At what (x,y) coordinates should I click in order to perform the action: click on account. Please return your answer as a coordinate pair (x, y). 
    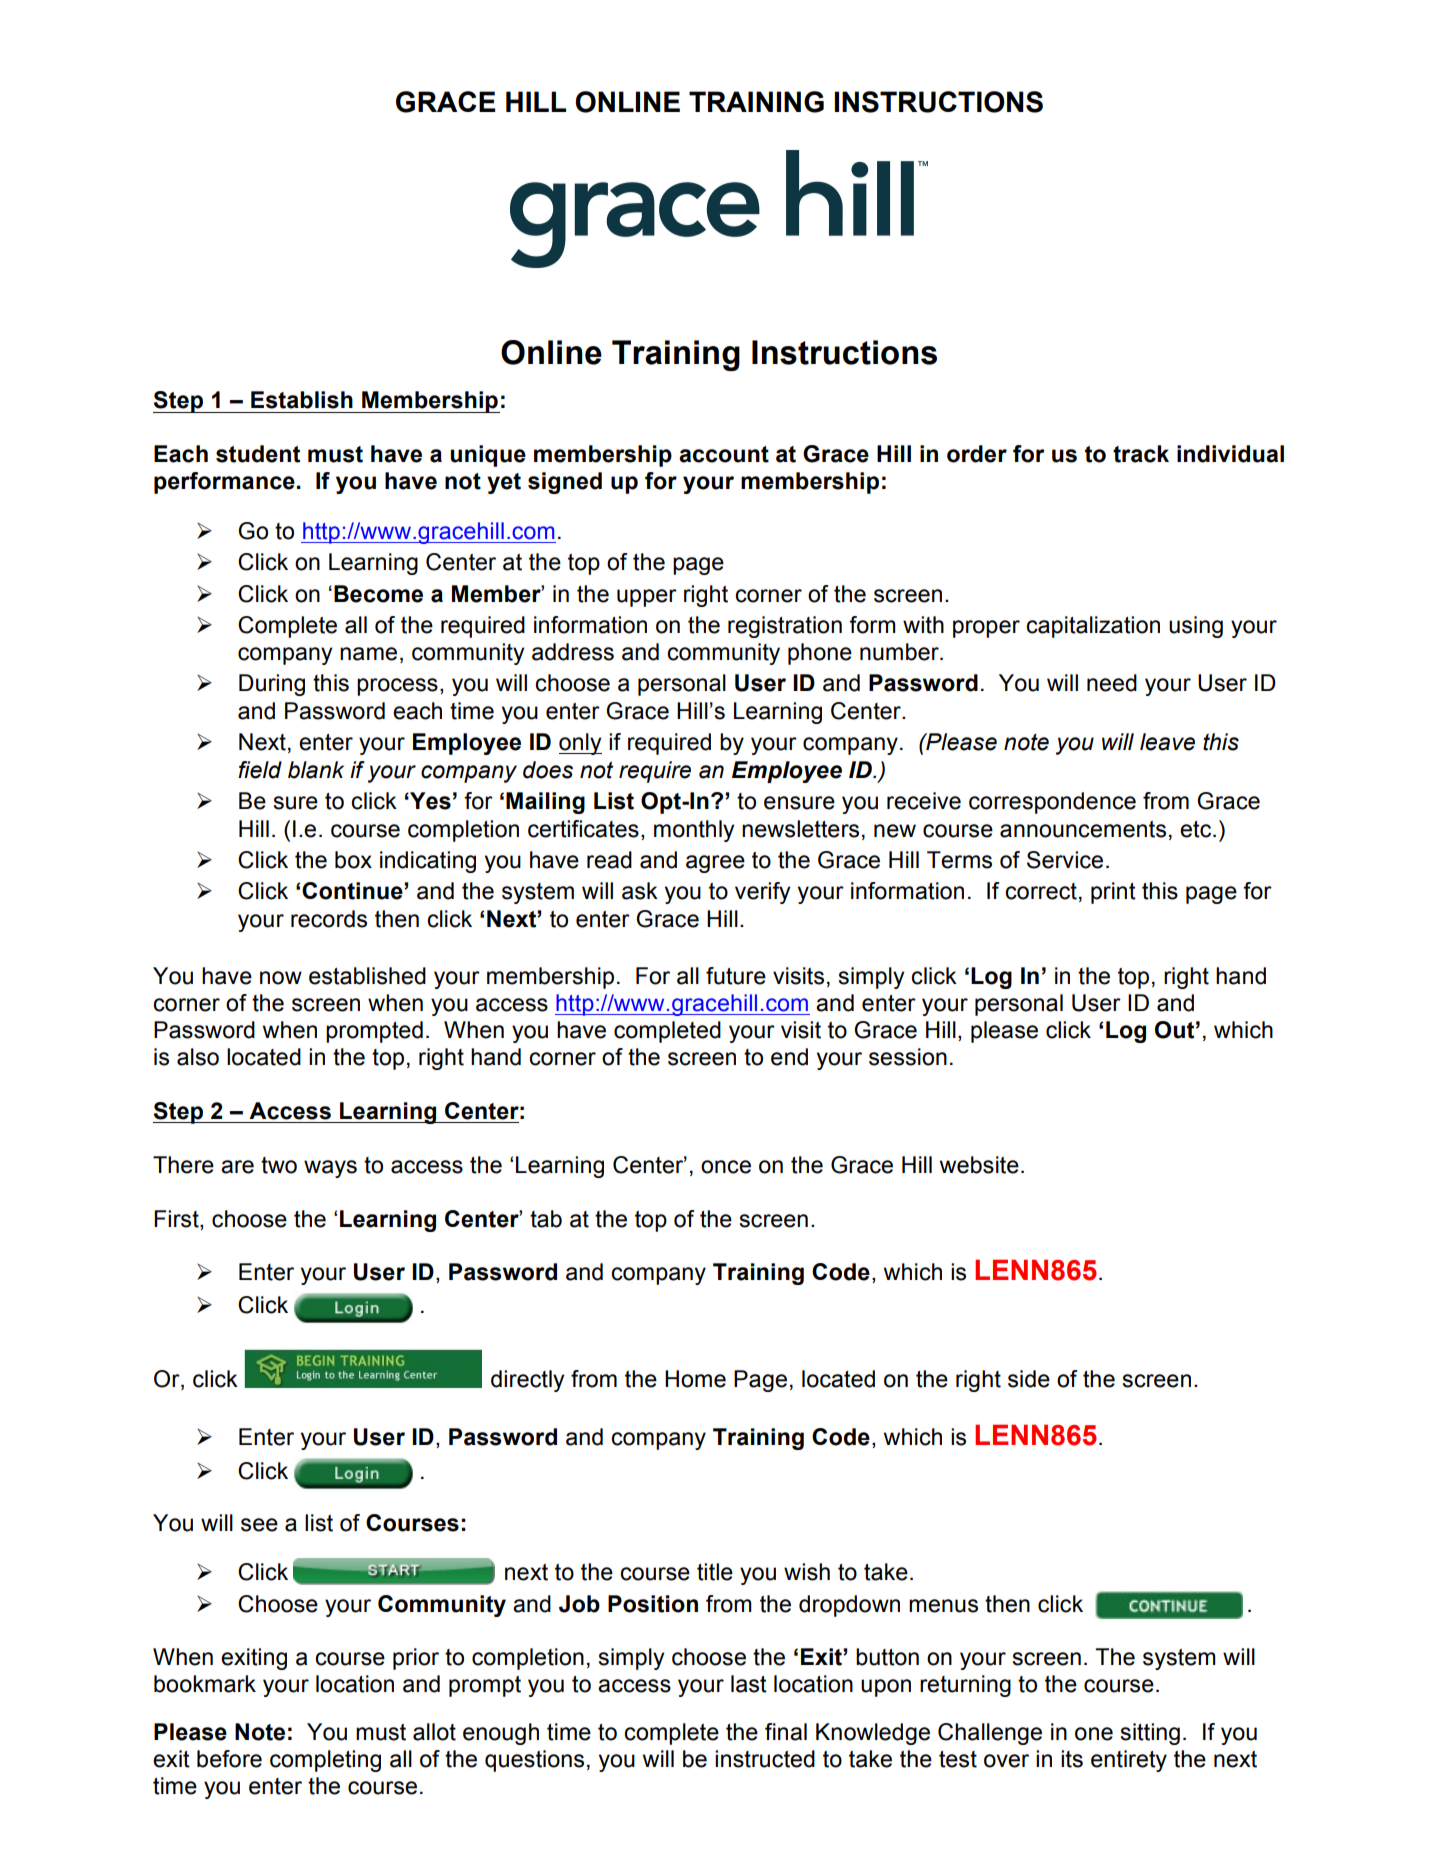
    Looking at the image, I should click on (724, 454).
